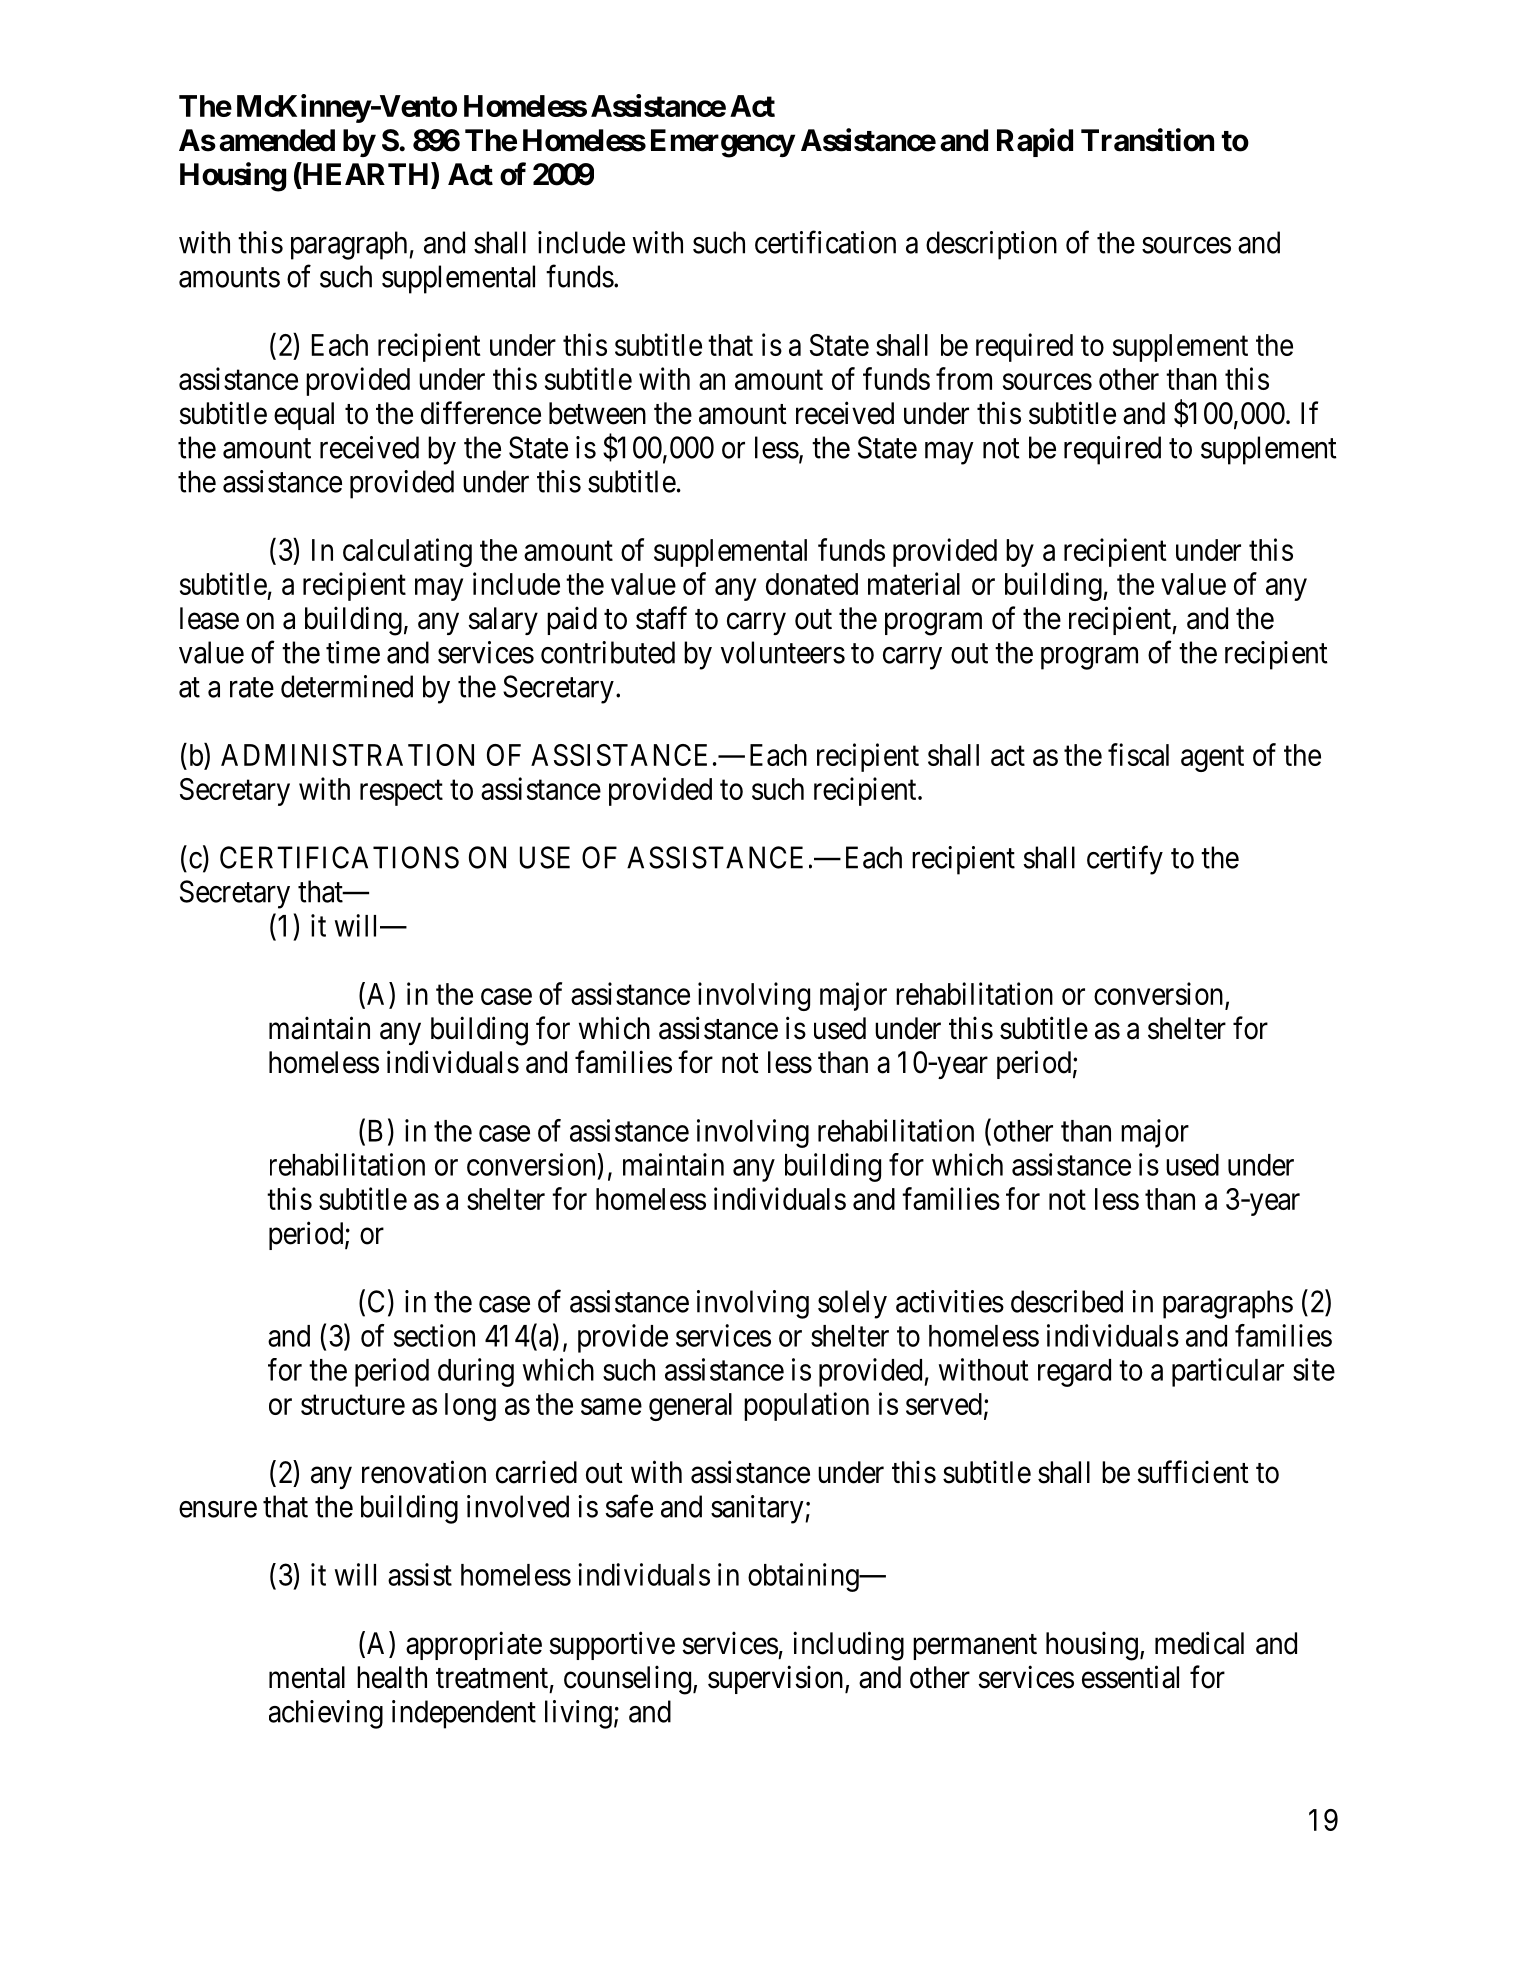 The width and height of the image is (1516, 1961). Describe the element at coordinates (401, 793) in the image. I see `respect` at that location.
